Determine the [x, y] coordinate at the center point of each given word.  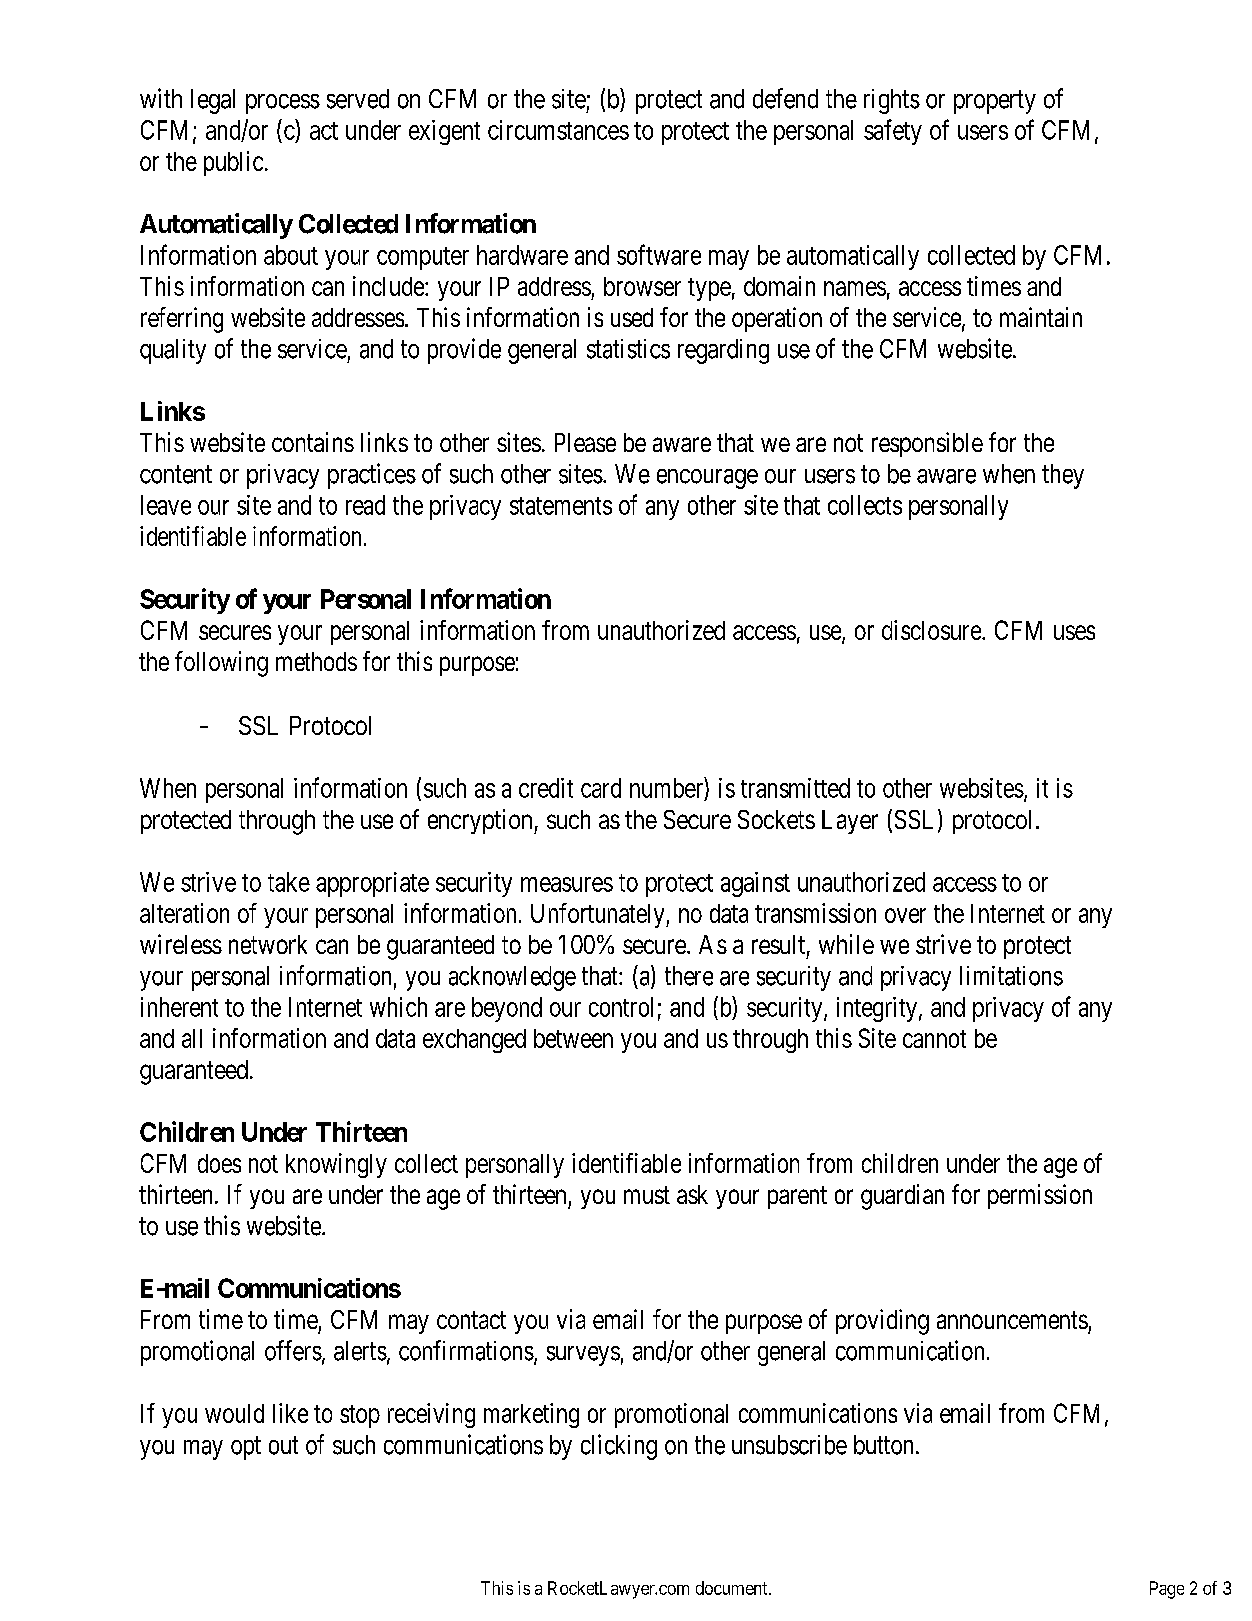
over [905, 915]
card [601, 788]
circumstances [558, 130]
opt [246, 1448]
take [289, 882]
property [995, 102]
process [283, 104]
